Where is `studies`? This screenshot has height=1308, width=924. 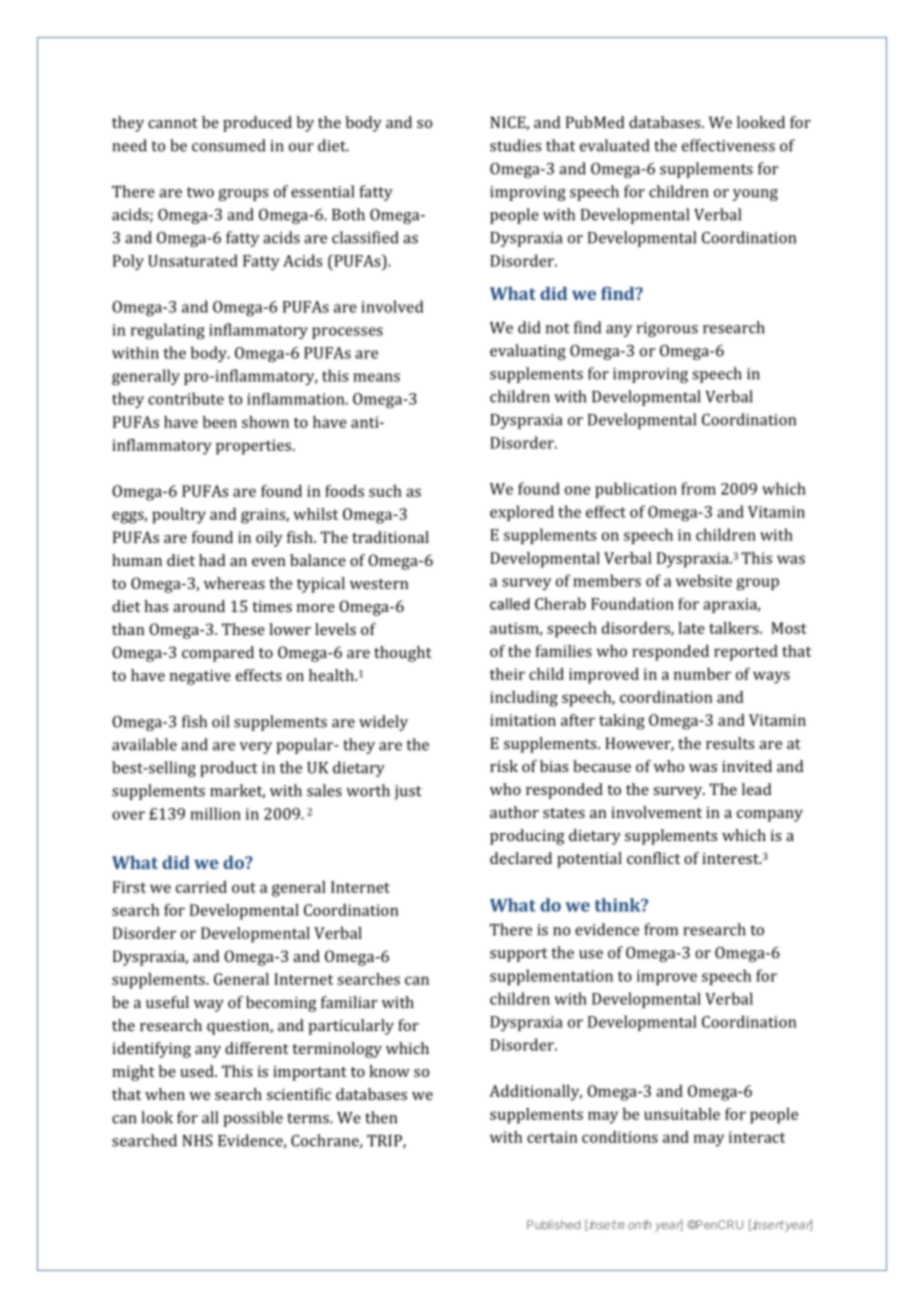 studies is located at coordinates (515, 145).
